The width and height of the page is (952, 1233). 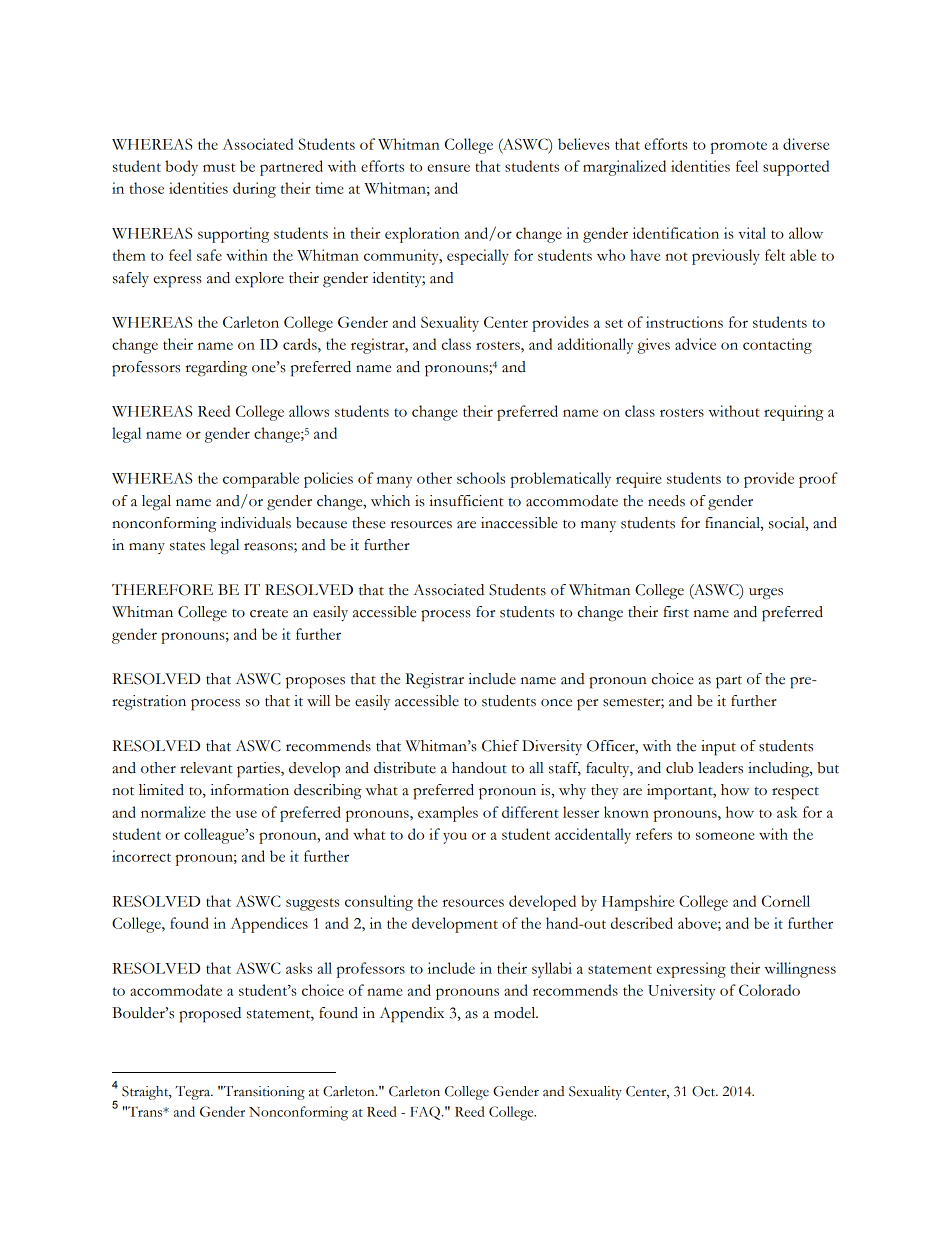 What do you see at coordinates (216, 369) in the page?
I see `regarding` at bounding box center [216, 369].
